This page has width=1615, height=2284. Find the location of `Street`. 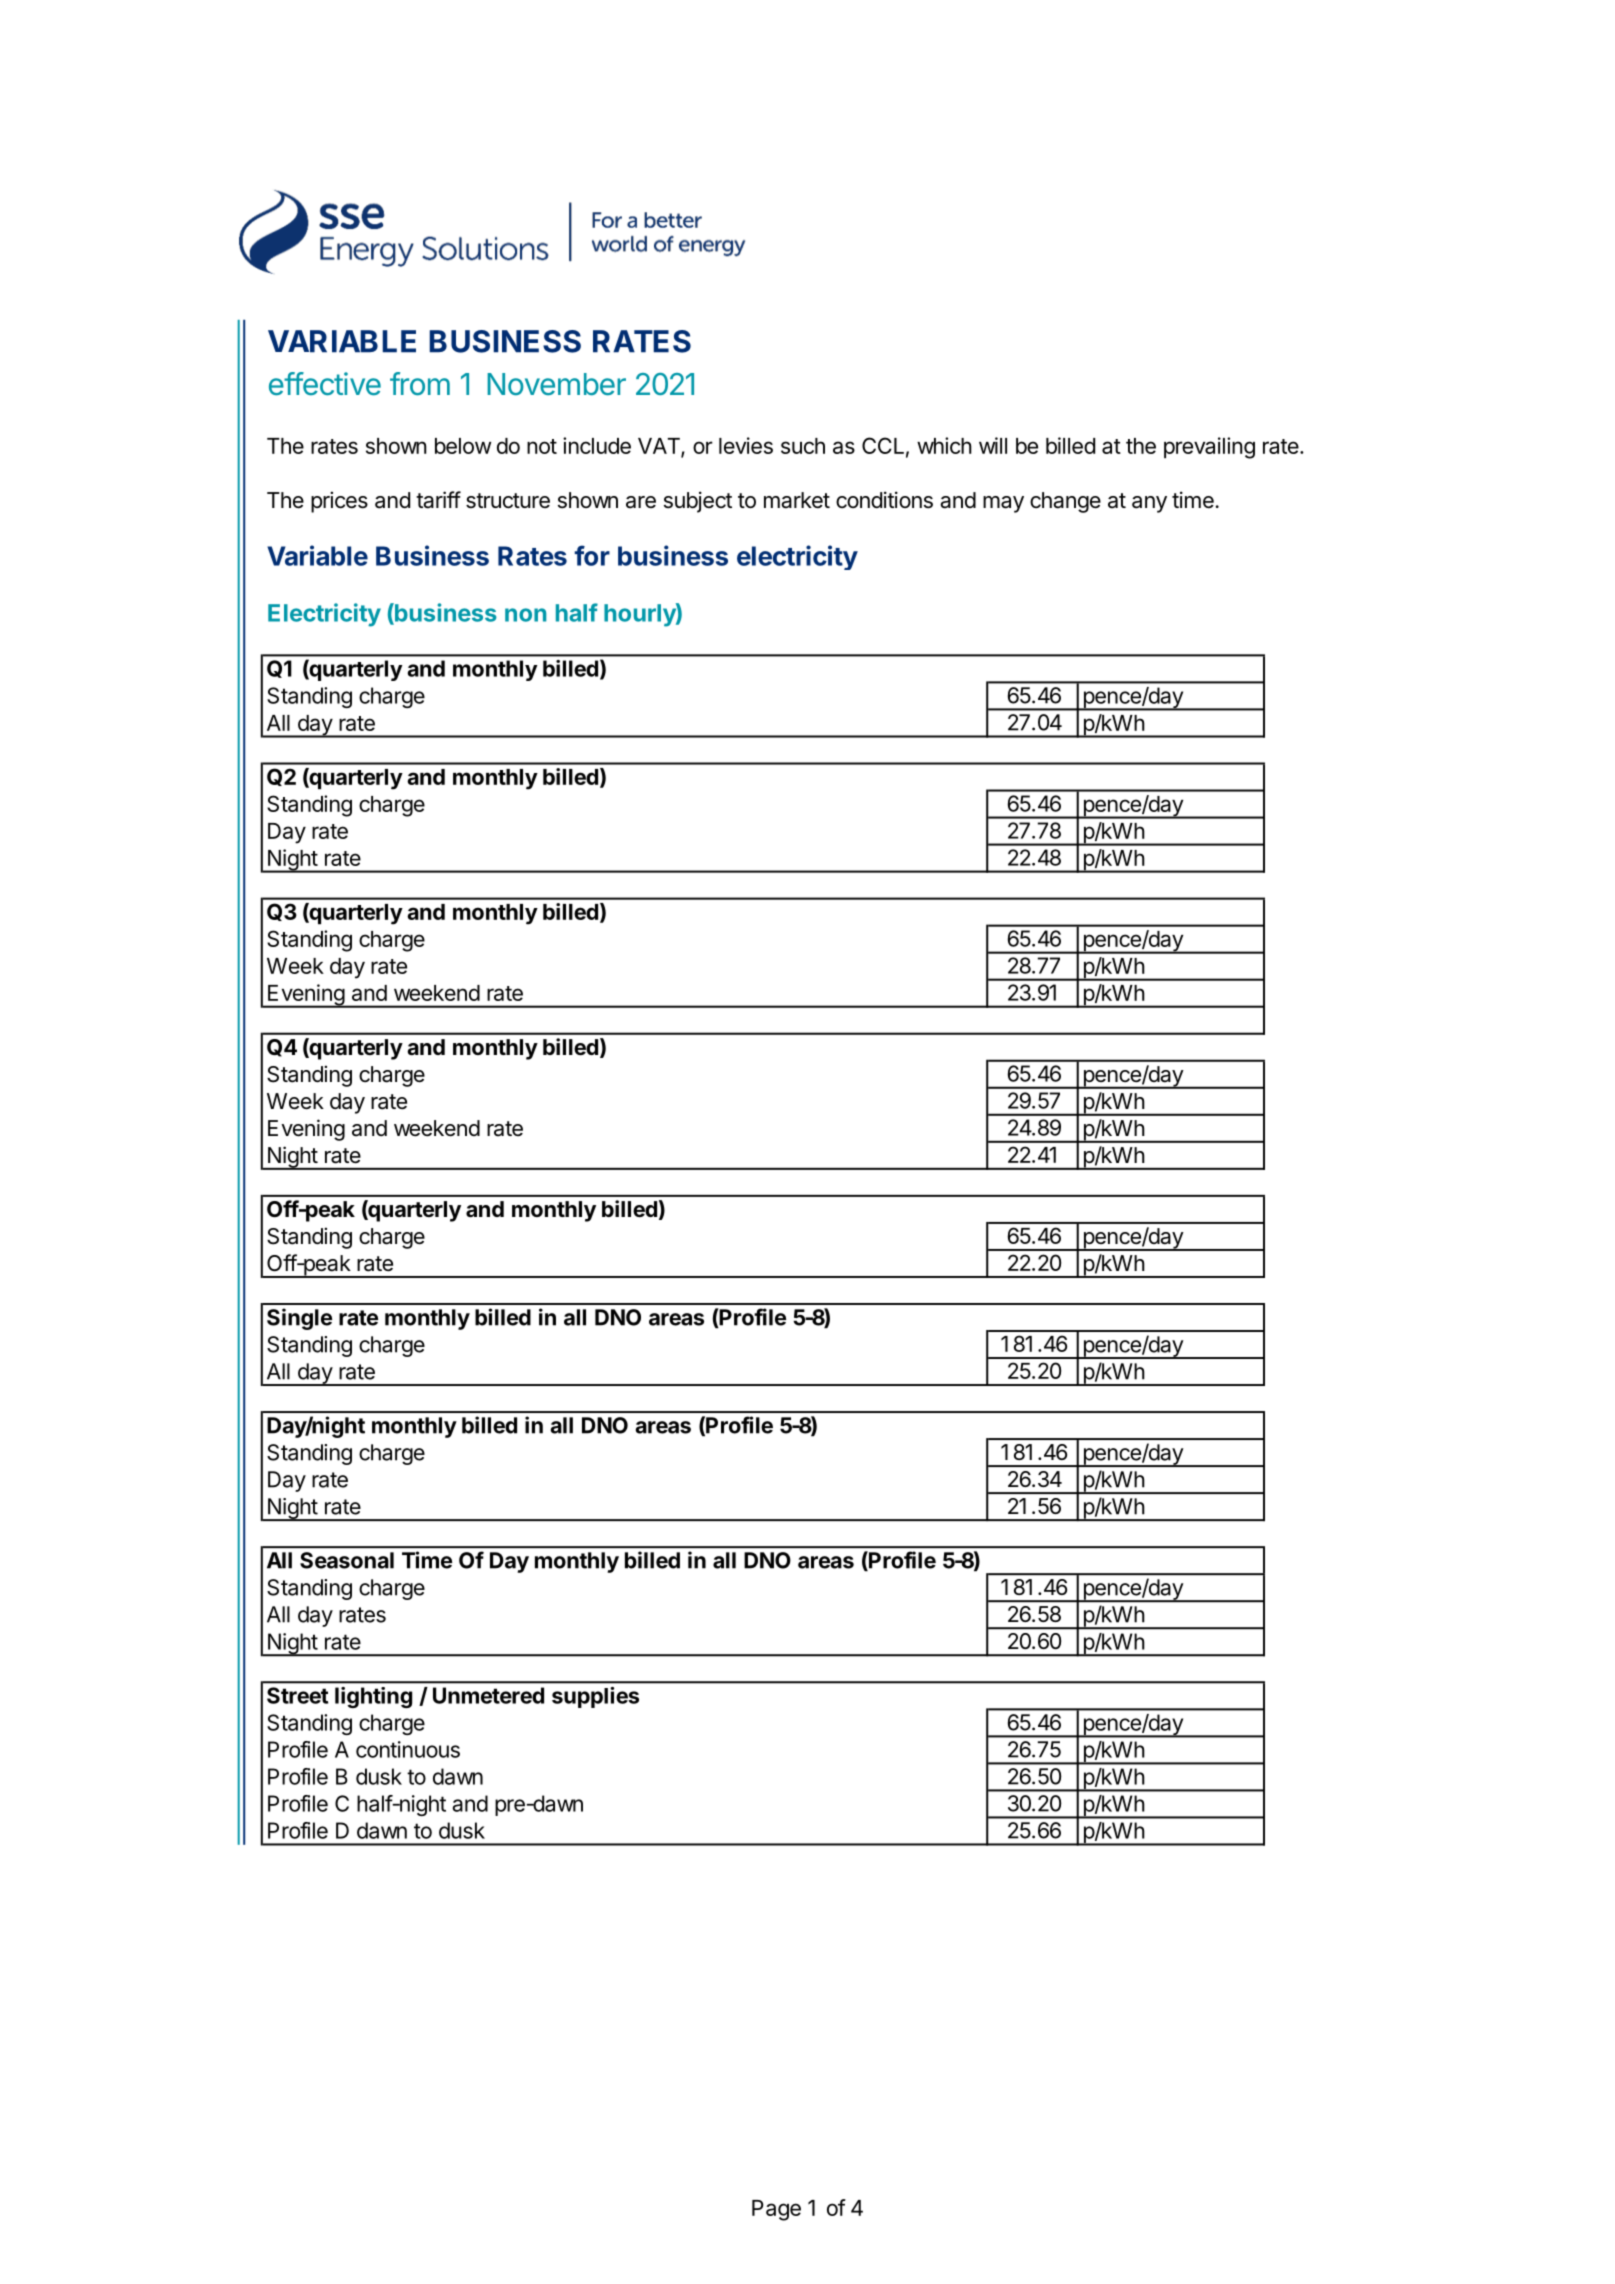

Street is located at coordinates (297, 1695).
